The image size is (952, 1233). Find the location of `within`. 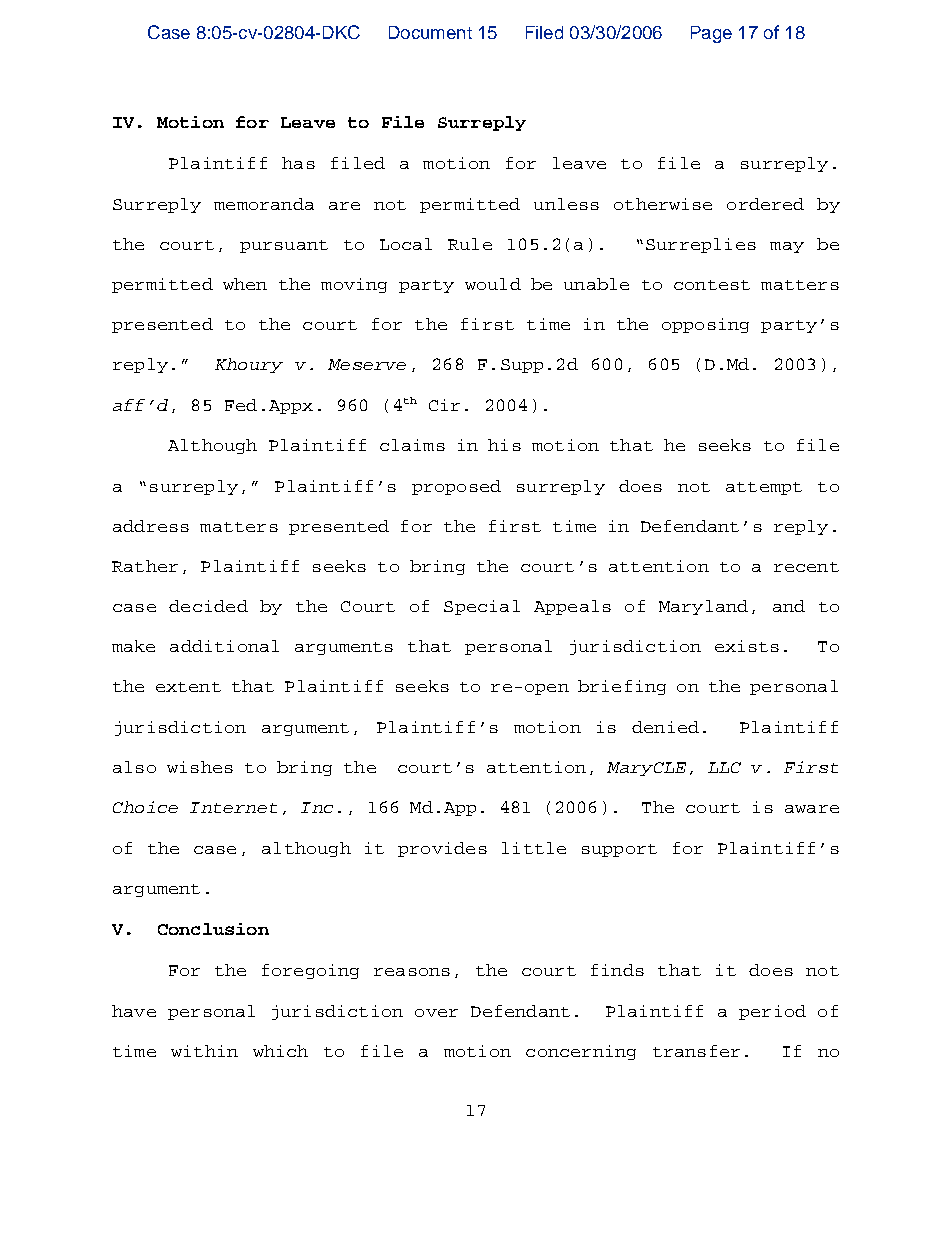

within is located at coordinates (204, 1051).
